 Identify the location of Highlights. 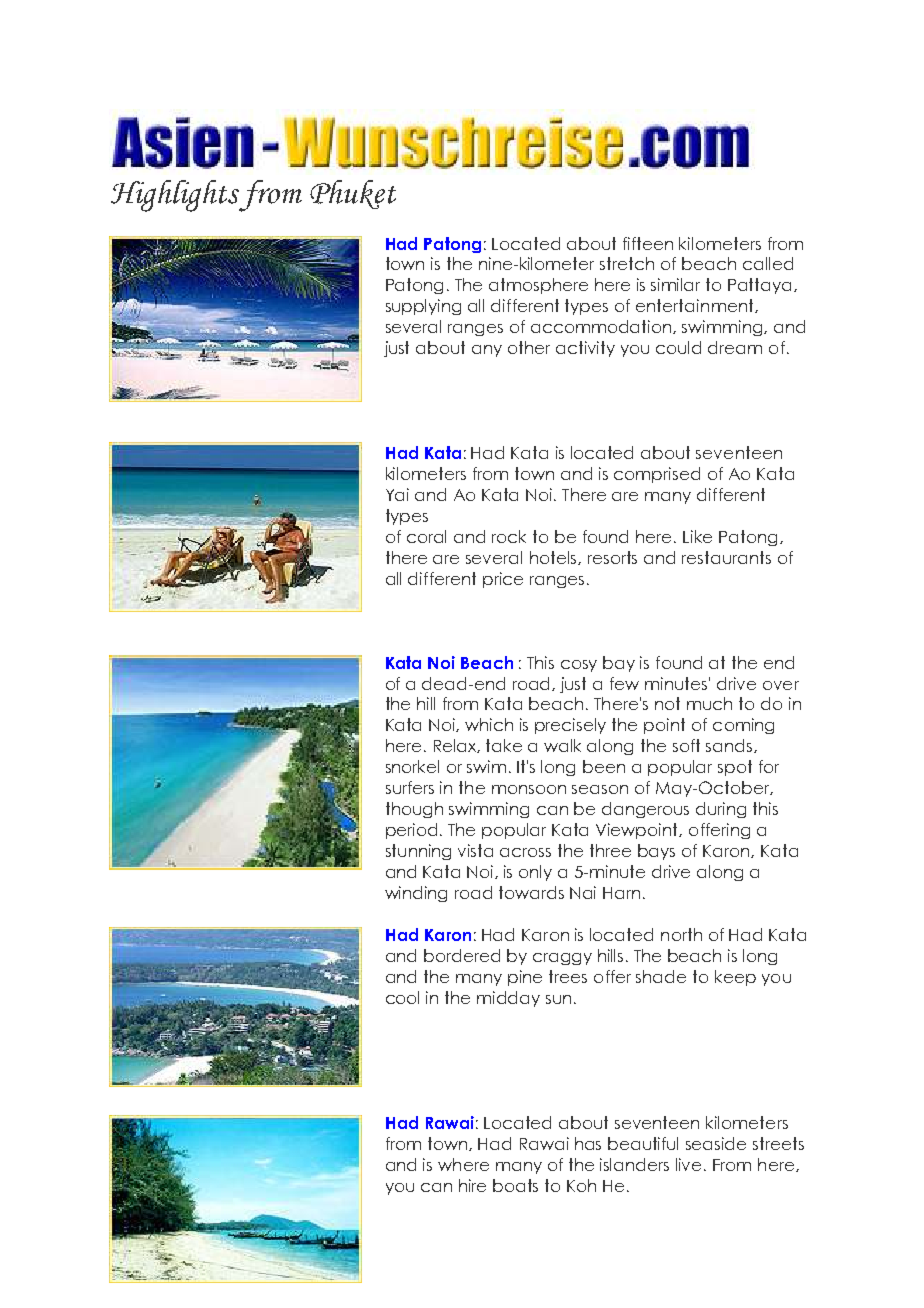
(175, 196).
